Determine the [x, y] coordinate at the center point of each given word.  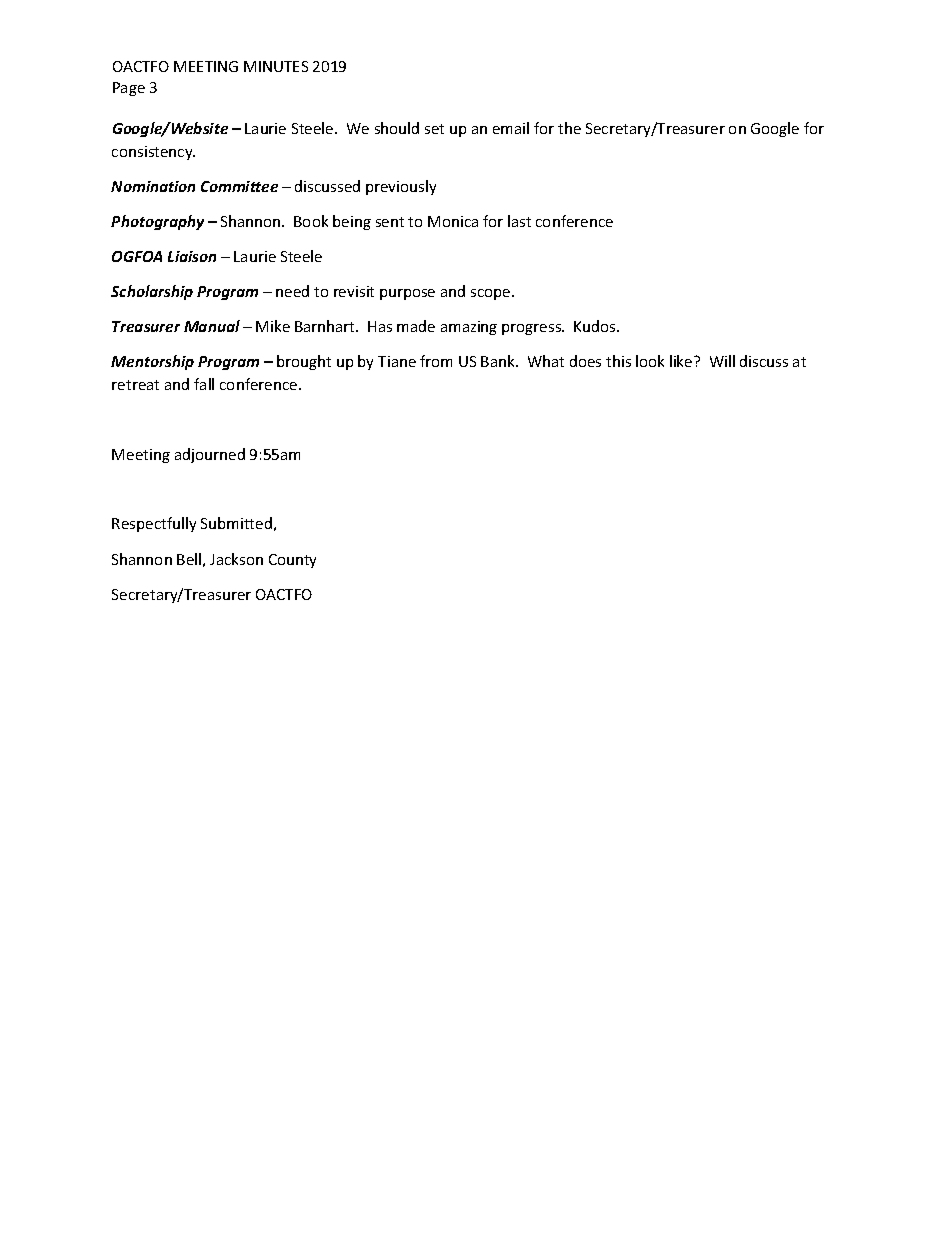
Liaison [192, 256]
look [650, 361]
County [292, 561]
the [569, 128]
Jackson [236, 559]
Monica [453, 221]
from [436, 361]
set [434, 129]
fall [204, 384]
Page [129, 89]
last [519, 221]
